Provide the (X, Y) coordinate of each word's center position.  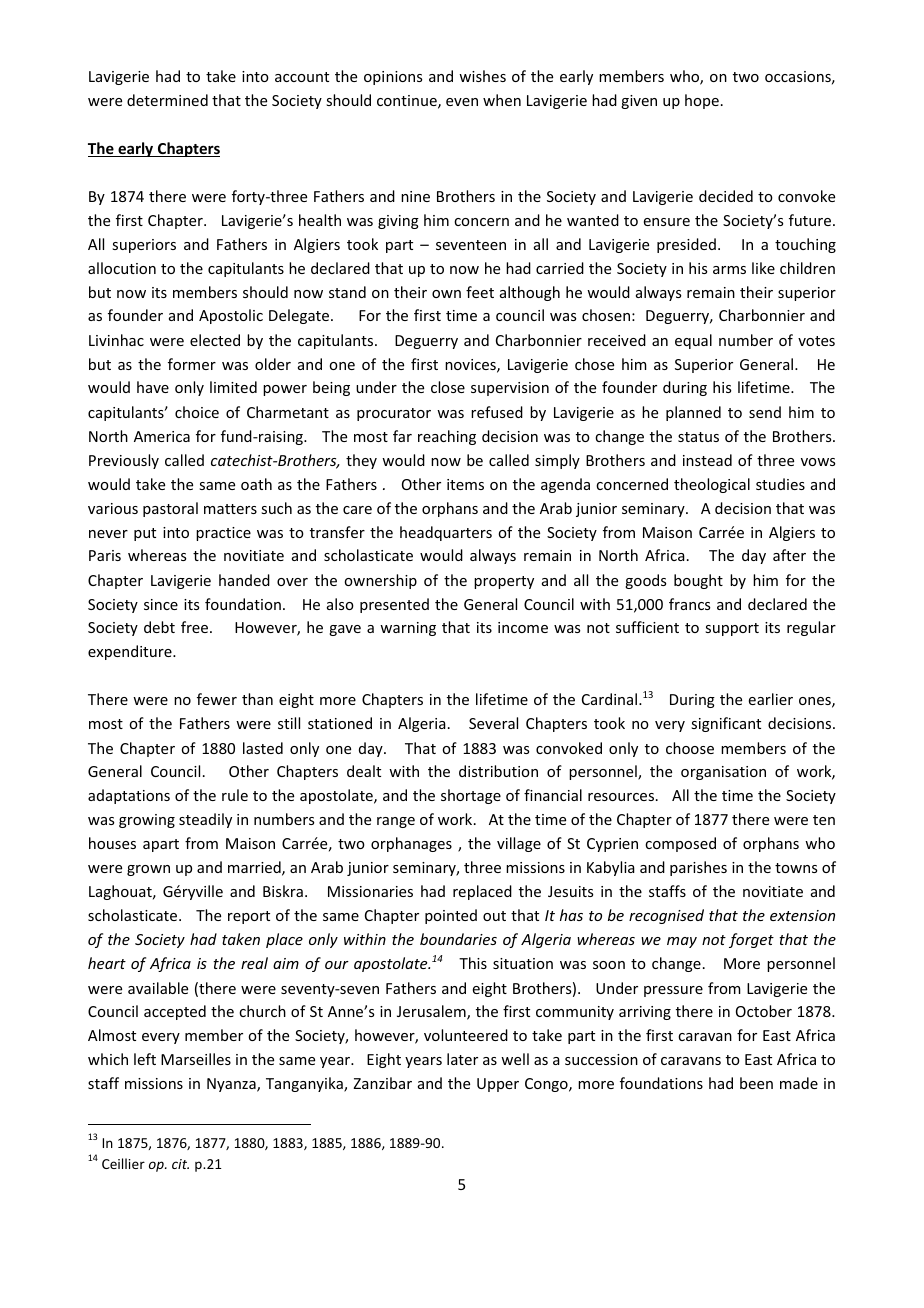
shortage (471, 796)
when (502, 100)
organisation (723, 773)
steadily (205, 820)
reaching (447, 437)
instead (707, 460)
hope (702, 101)
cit (180, 1164)
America (162, 436)
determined (167, 100)
